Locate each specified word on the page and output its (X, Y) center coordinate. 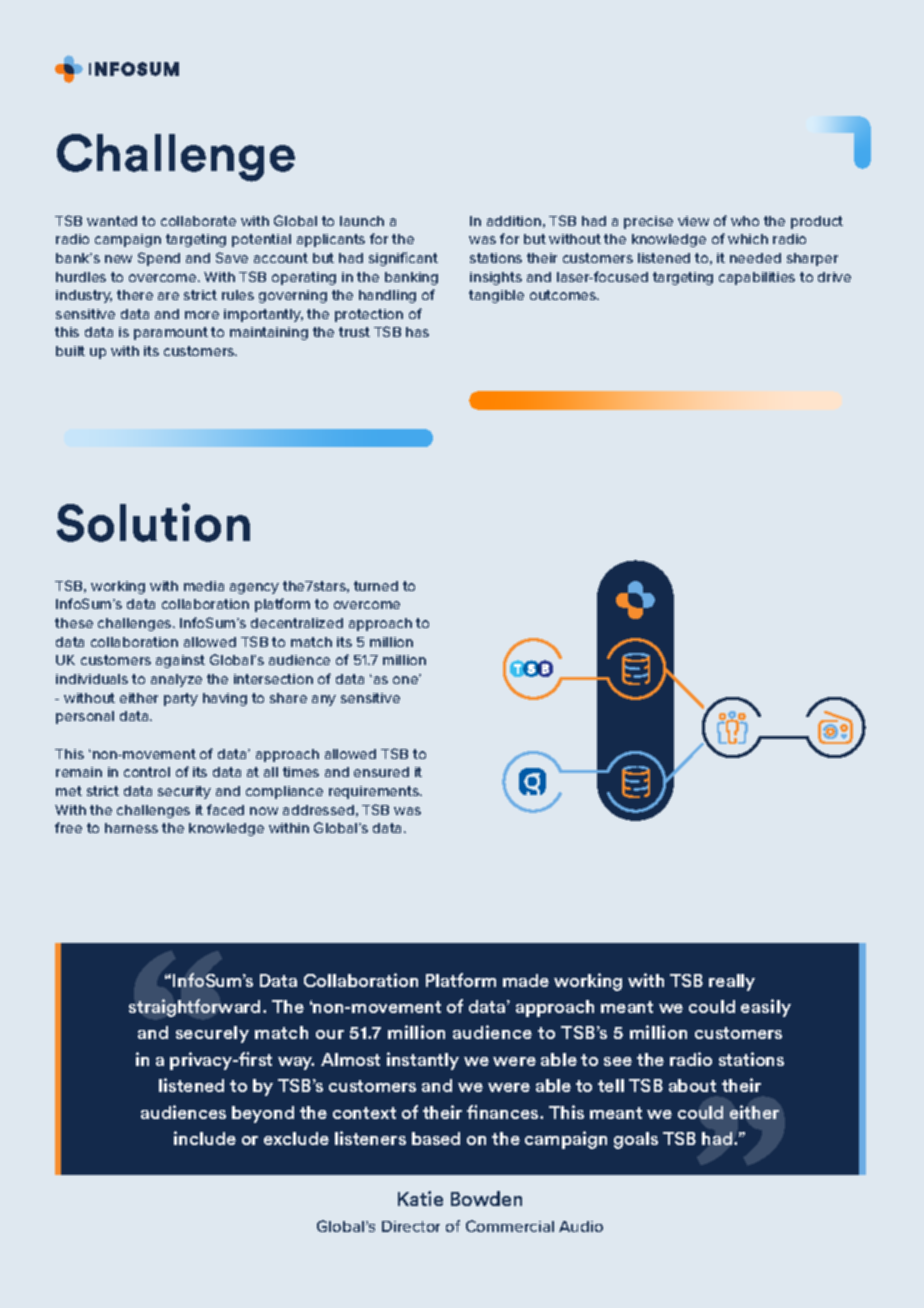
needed (755, 258)
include (205, 1138)
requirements (375, 792)
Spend (159, 259)
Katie (420, 1198)
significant (403, 259)
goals (636, 1140)
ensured (381, 772)
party (181, 699)
